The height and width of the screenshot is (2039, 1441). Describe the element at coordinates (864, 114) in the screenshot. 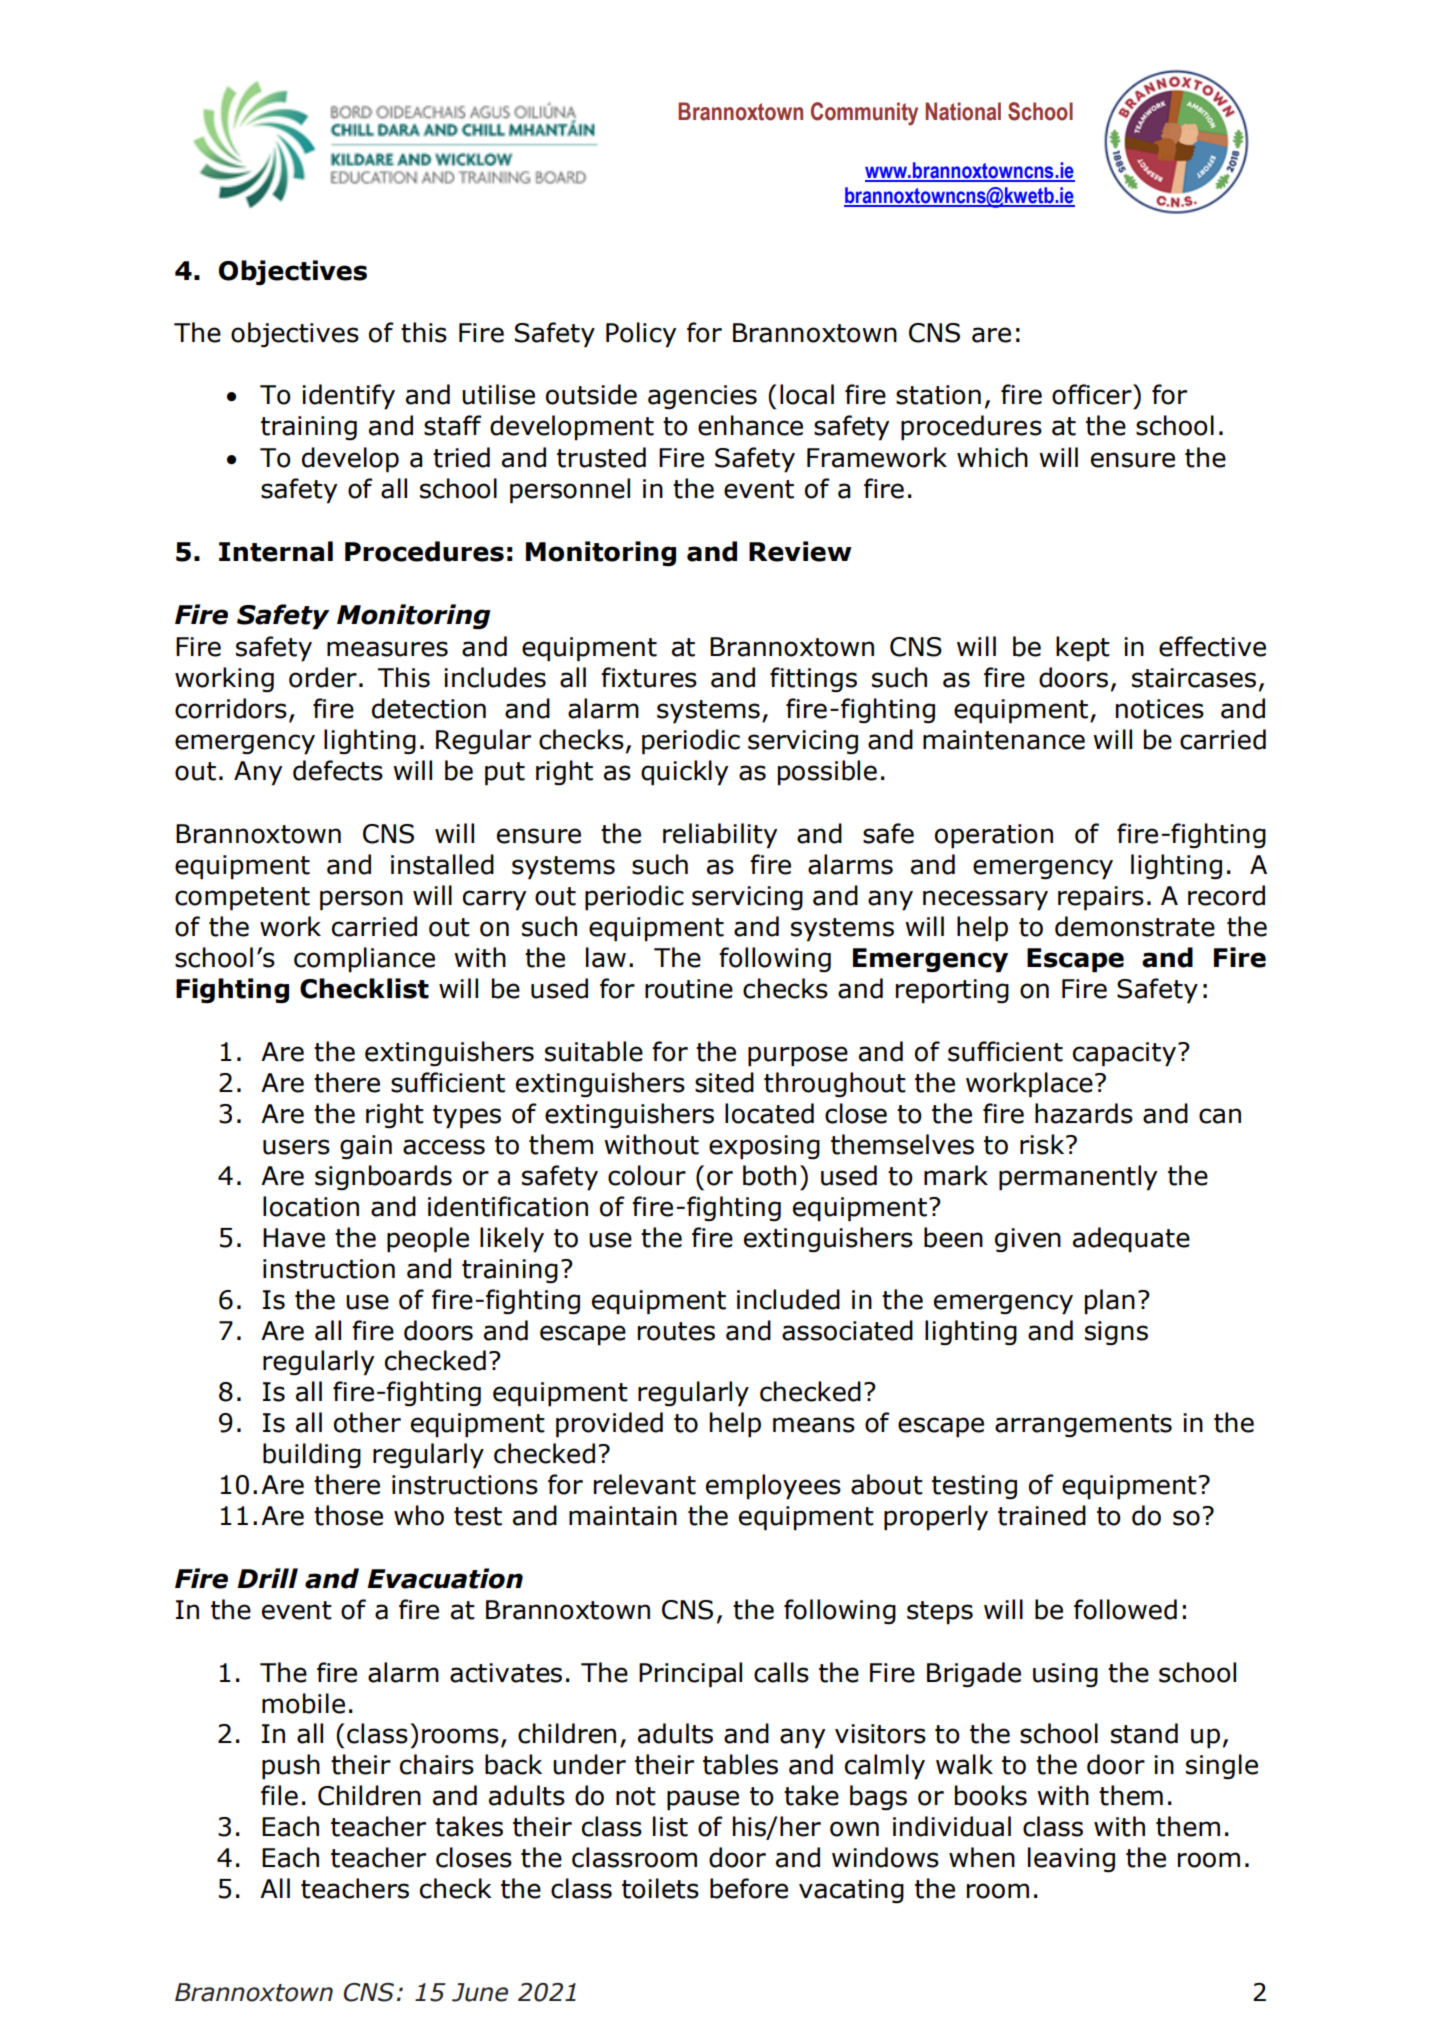

I see `Community` at that location.
